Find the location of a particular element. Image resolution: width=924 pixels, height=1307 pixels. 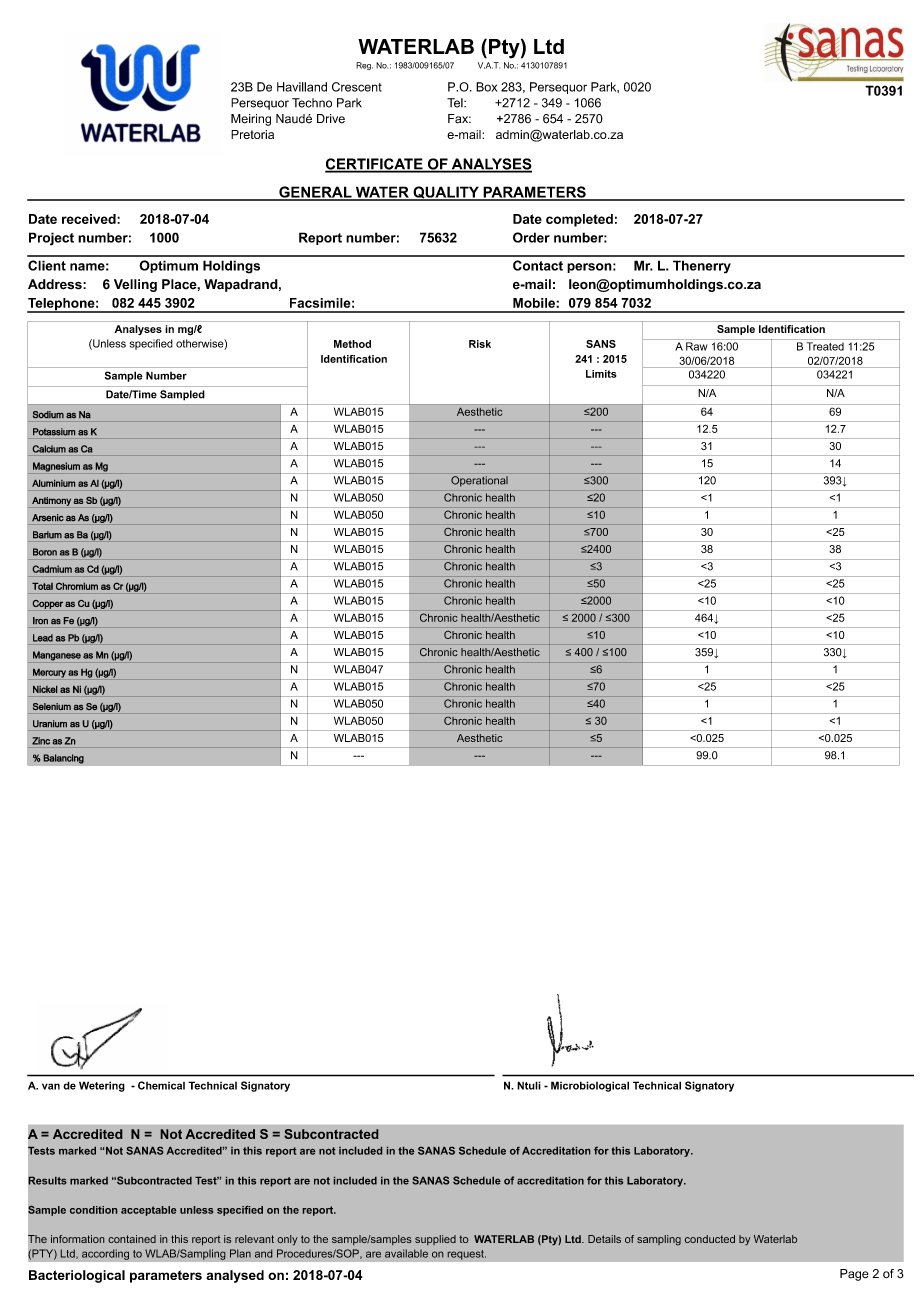

Pretoria is located at coordinates (252, 134).
